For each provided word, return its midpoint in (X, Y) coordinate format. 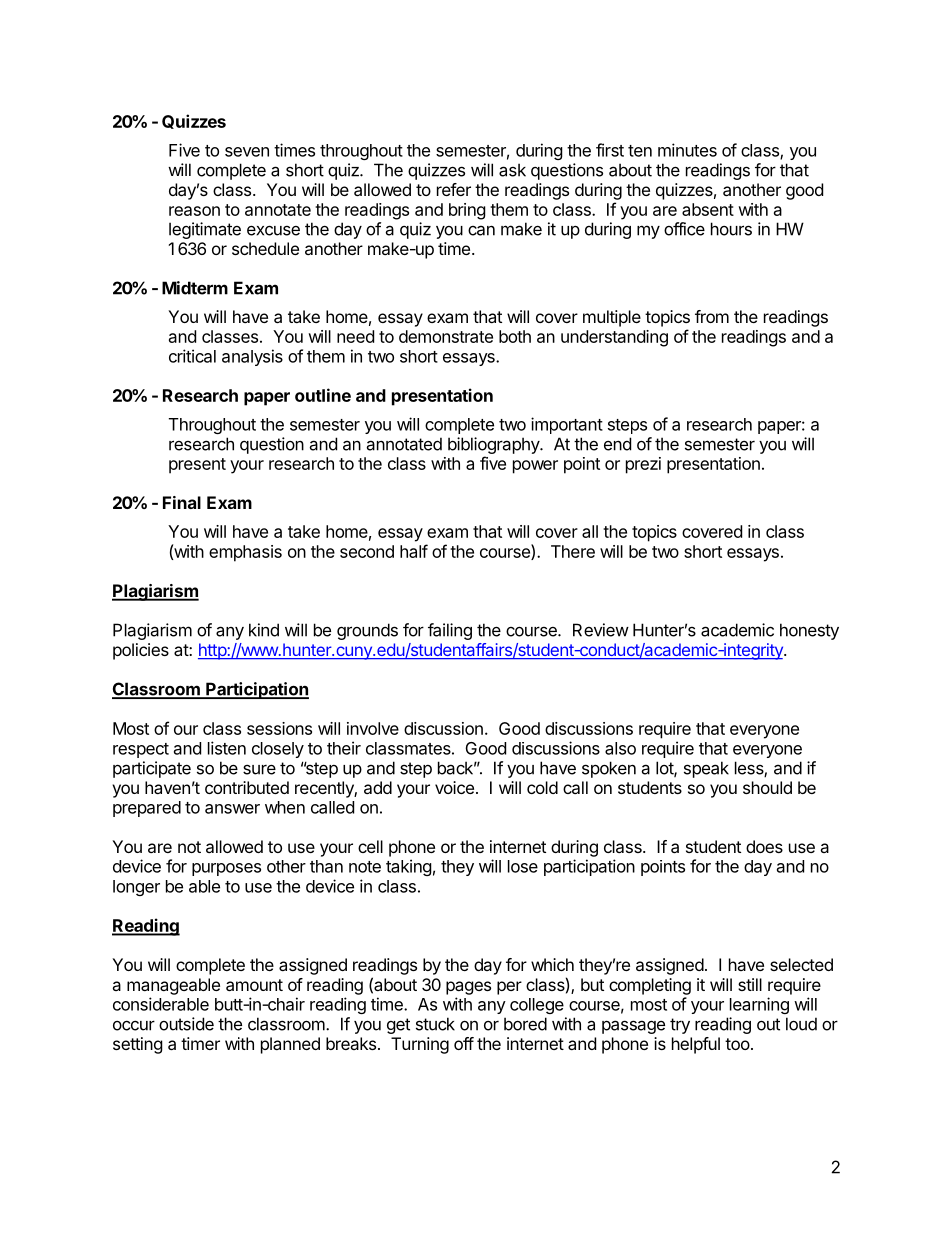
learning (759, 1005)
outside (186, 1024)
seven (247, 152)
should (767, 787)
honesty (809, 631)
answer (232, 809)
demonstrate (446, 336)
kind (264, 630)
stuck (435, 1024)
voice (454, 787)
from (712, 316)
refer (454, 189)
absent (708, 209)
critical (192, 356)
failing (450, 631)
